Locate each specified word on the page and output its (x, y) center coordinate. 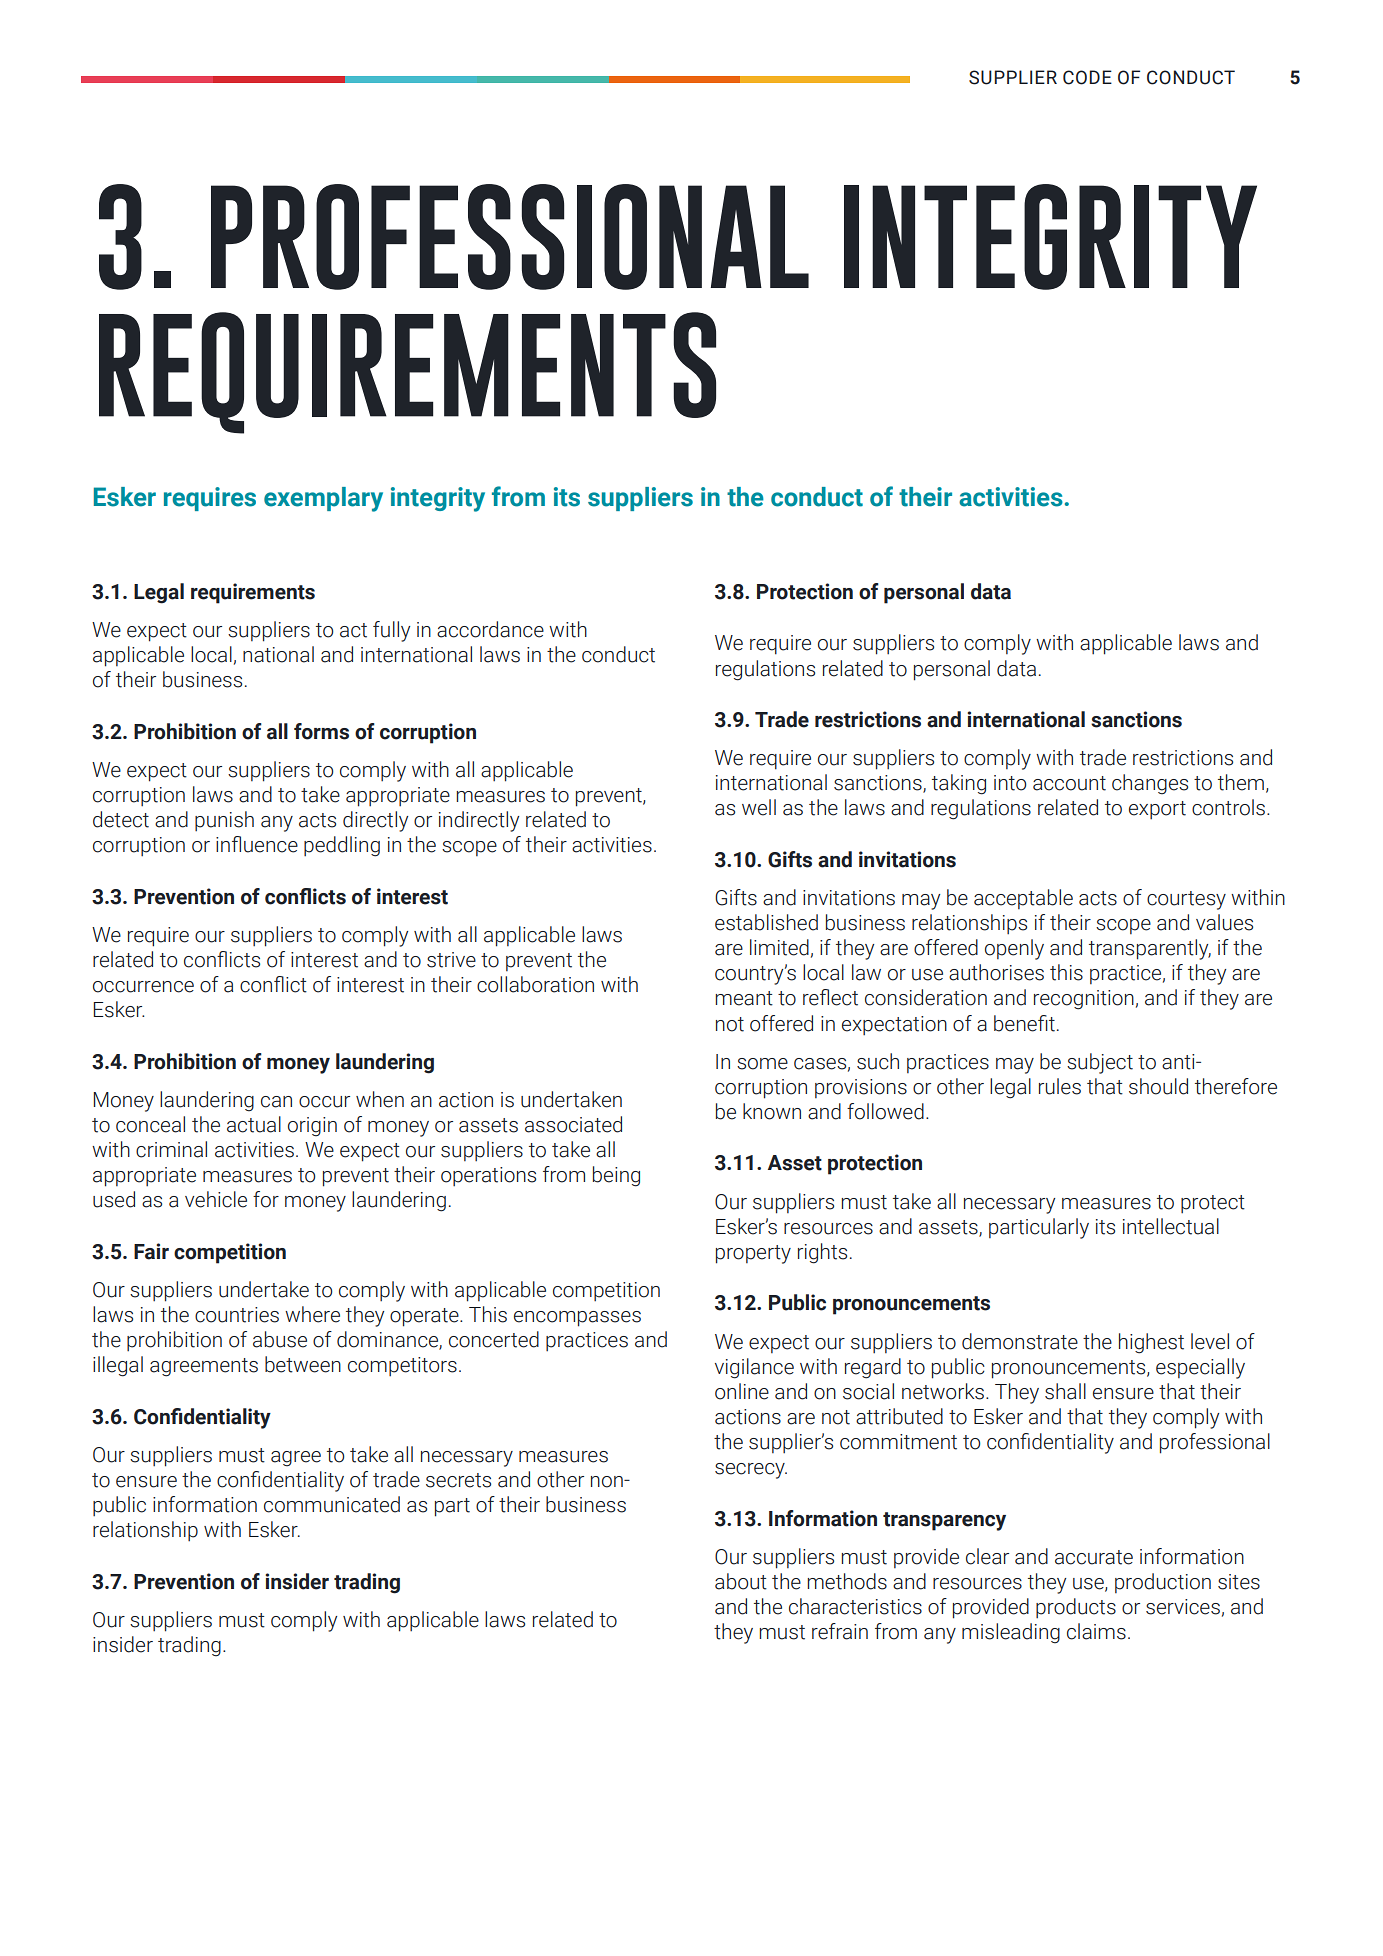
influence (257, 844)
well (759, 807)
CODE (1087, 77)
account (1069, 783)
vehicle (216, 1199)
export (1157, 810)
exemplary (323, 499)
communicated (332, 1504)
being (616, 1176)
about (741, 1581)
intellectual (1171, 1226)
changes (1150, 784)
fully (391, 631)
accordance (490, 629)
